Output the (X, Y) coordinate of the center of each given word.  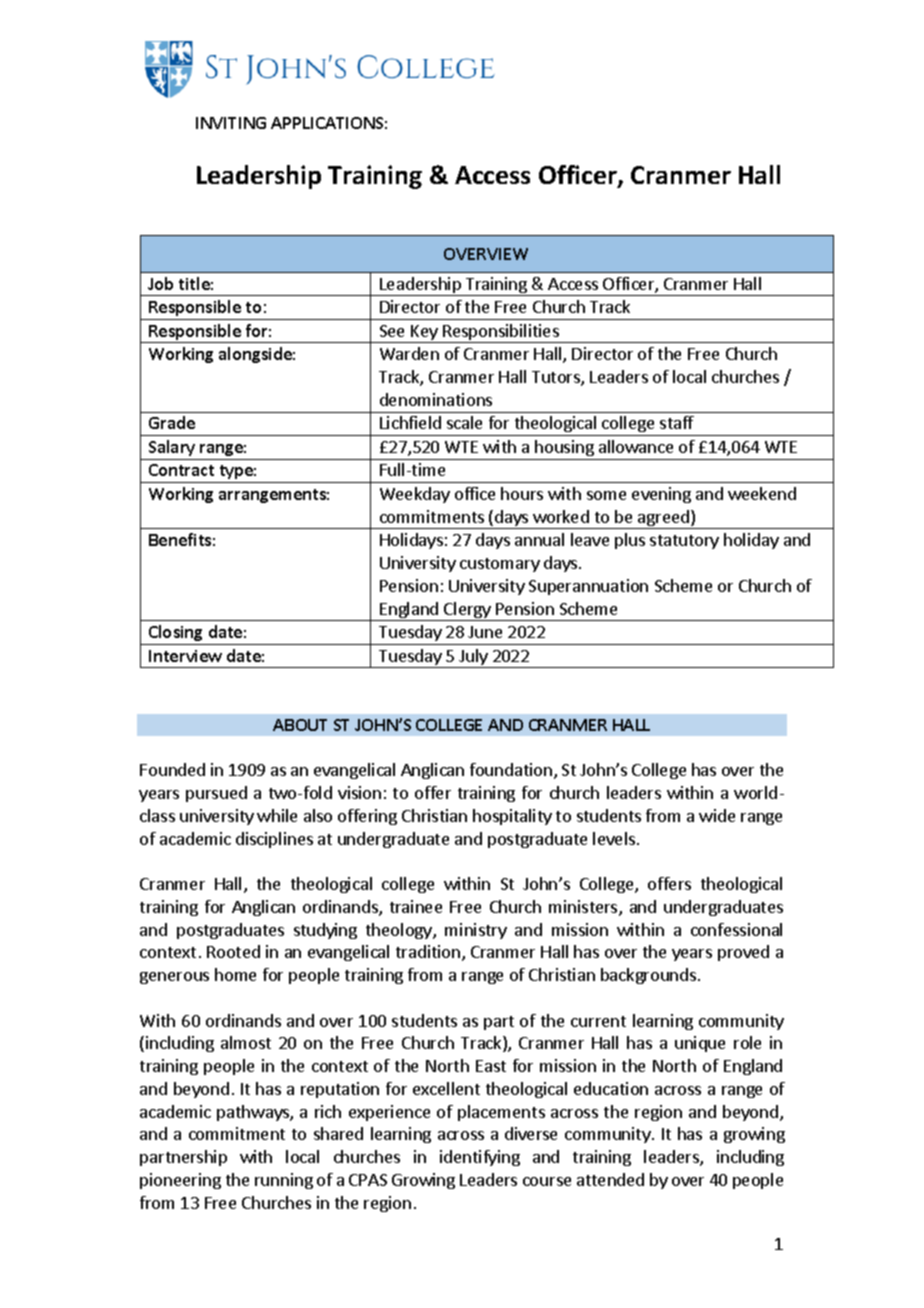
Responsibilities (501, 333)
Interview (185, 656)
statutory (684, 542)
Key (425, 334)
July (473, 658)
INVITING (231, 123)
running (284, 1181)
